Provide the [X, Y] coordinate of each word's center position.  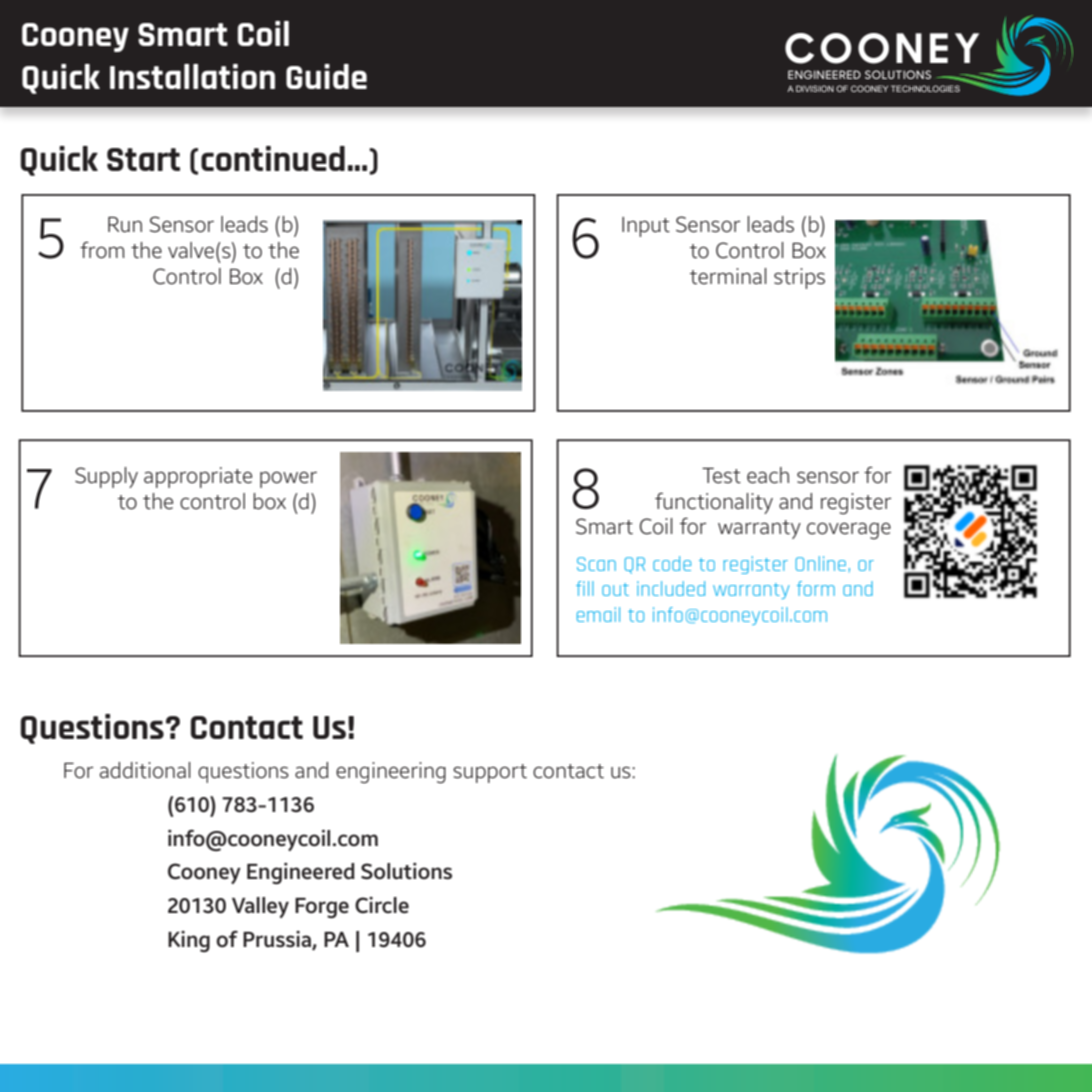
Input [646, 227]
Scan [596, 564]
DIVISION [815, 88]
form [816, 588]
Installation [192, 76]
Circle [382, 905]
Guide [326, 76]
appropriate [198, 477]
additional [145, 770]
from [102, 250]
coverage [849, 530]
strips [799, 278]
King [189, 941]
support [490, 773]
